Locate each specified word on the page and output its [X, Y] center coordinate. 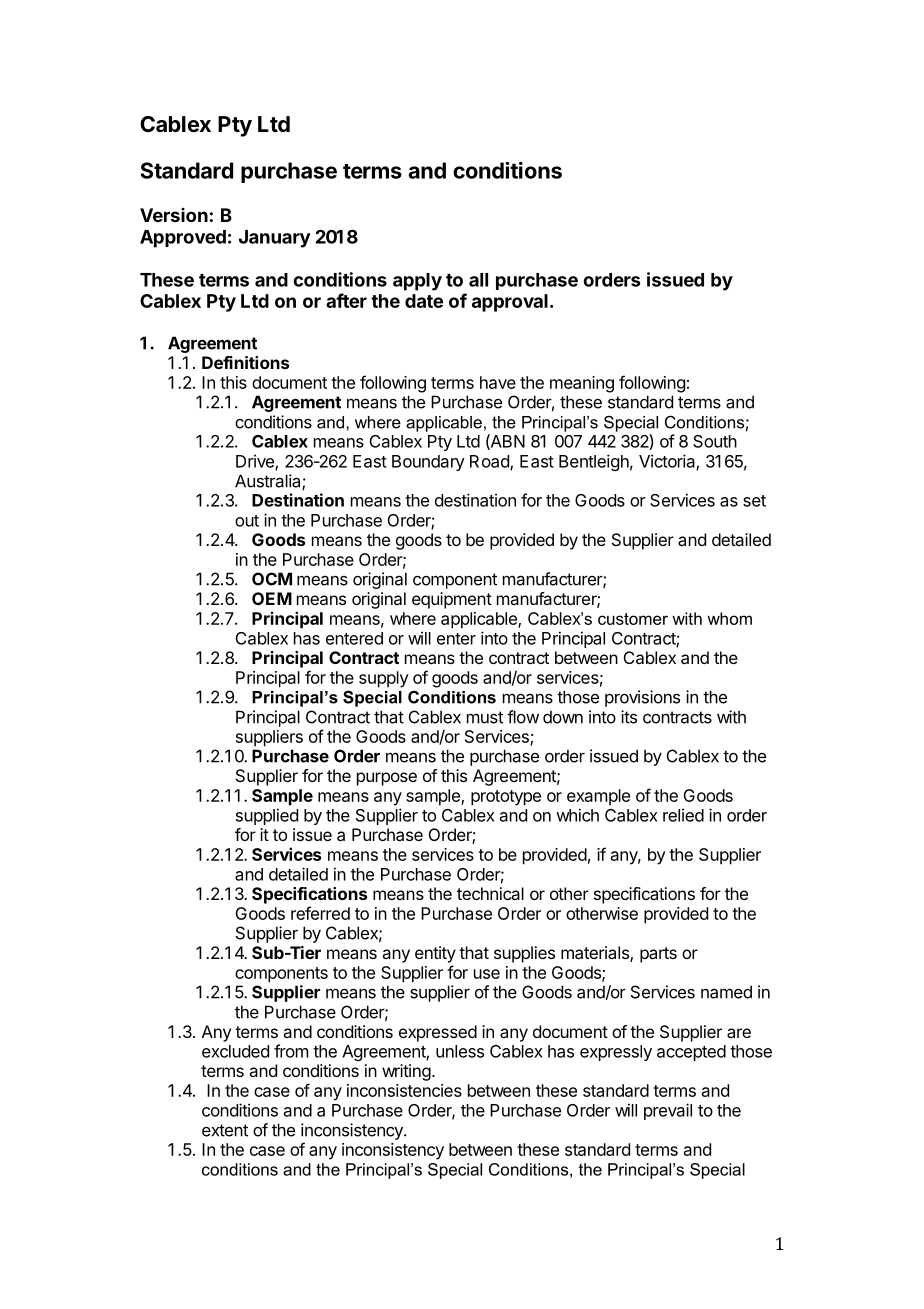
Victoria [668, 462]
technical [490, 893]
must [485, 717]
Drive [256, 462]
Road [490, 462]
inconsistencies [404, 1090]
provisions [642, 698]
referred [320, 913]
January [275, 239]
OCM [272, 579]
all [478, 280]
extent [225, 1130]
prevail [668, 1111]
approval [510, 303]
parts [658, 955]
